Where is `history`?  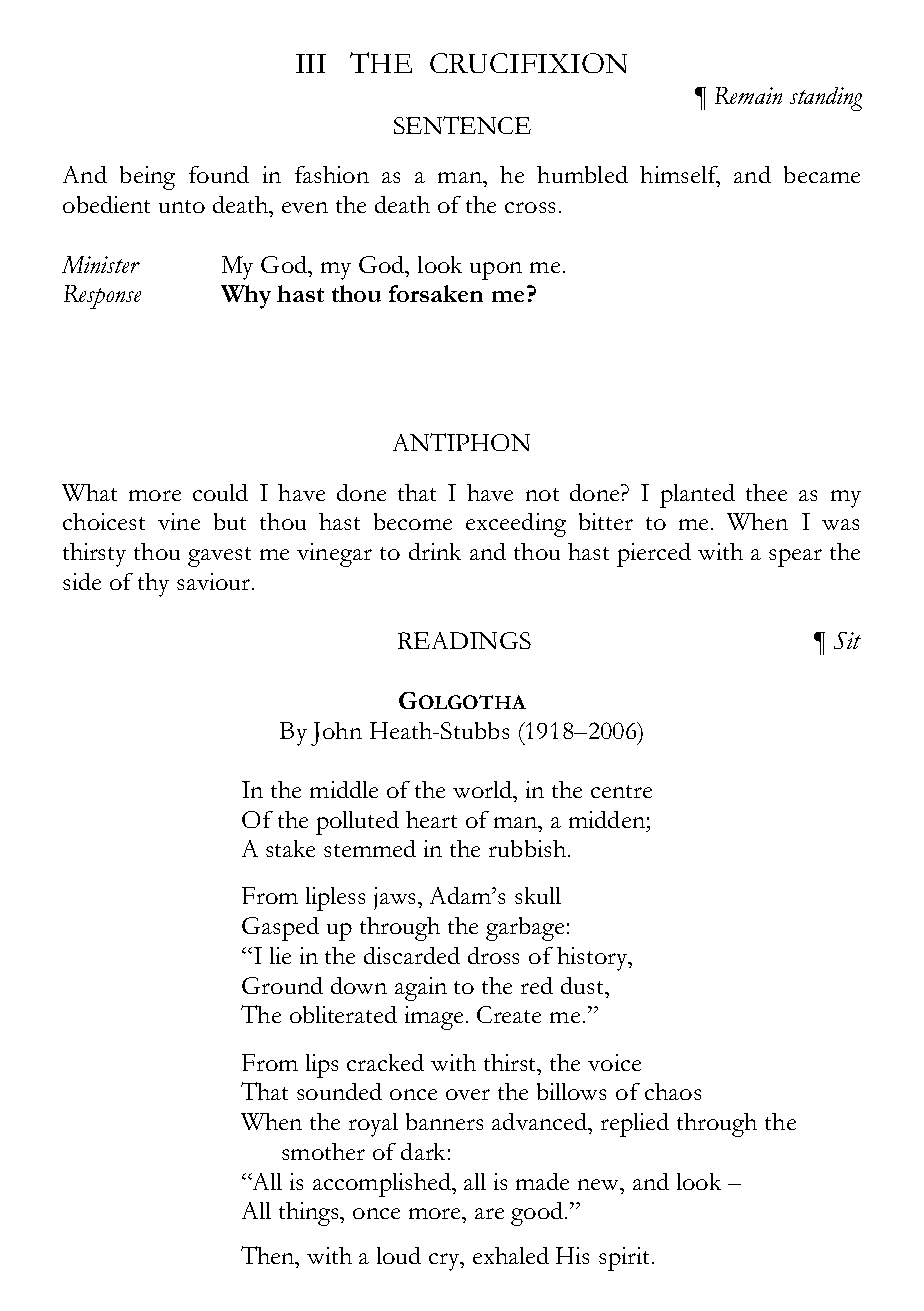
history is located at coordinates (593, 959).
